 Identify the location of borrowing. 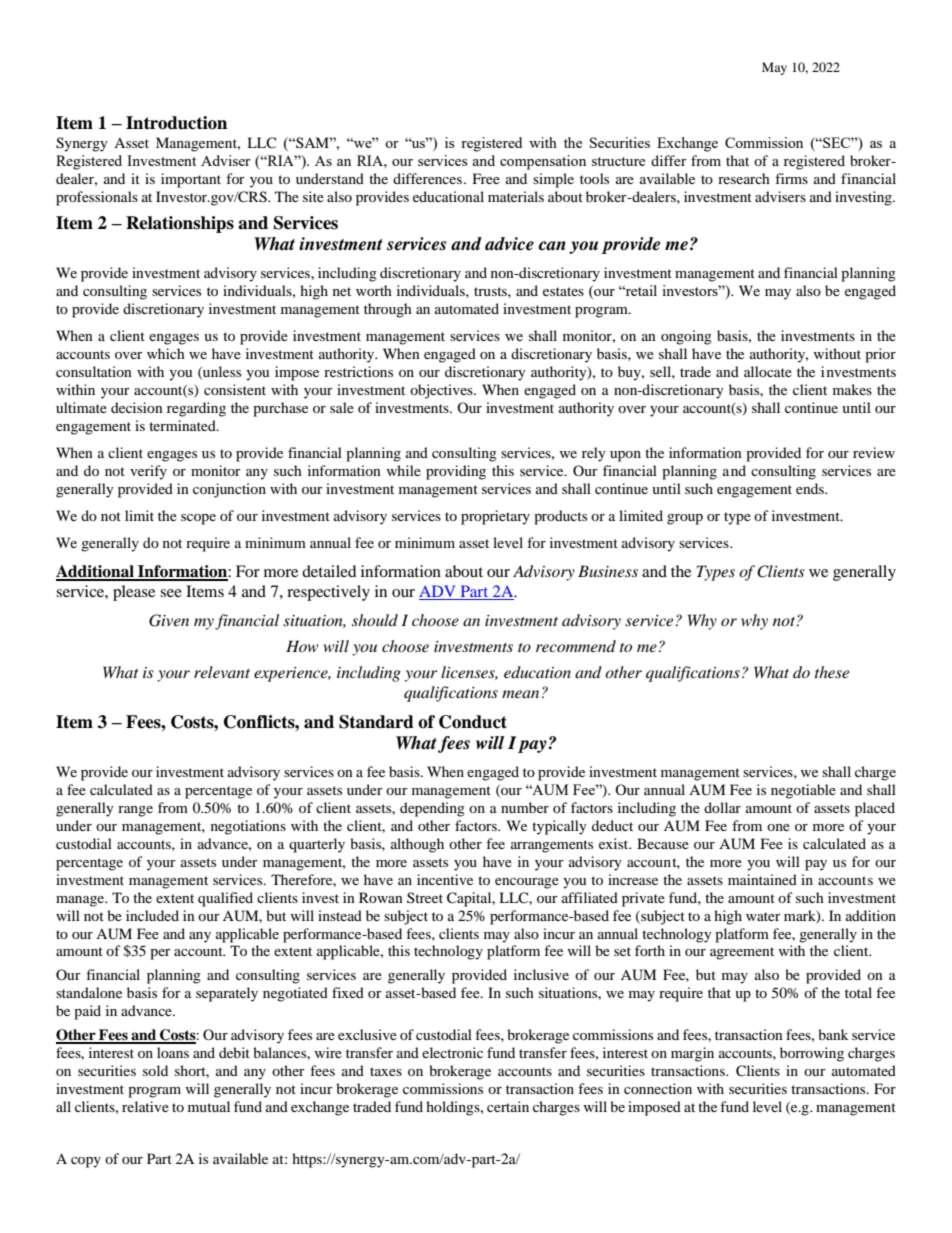
(812, 1054).
